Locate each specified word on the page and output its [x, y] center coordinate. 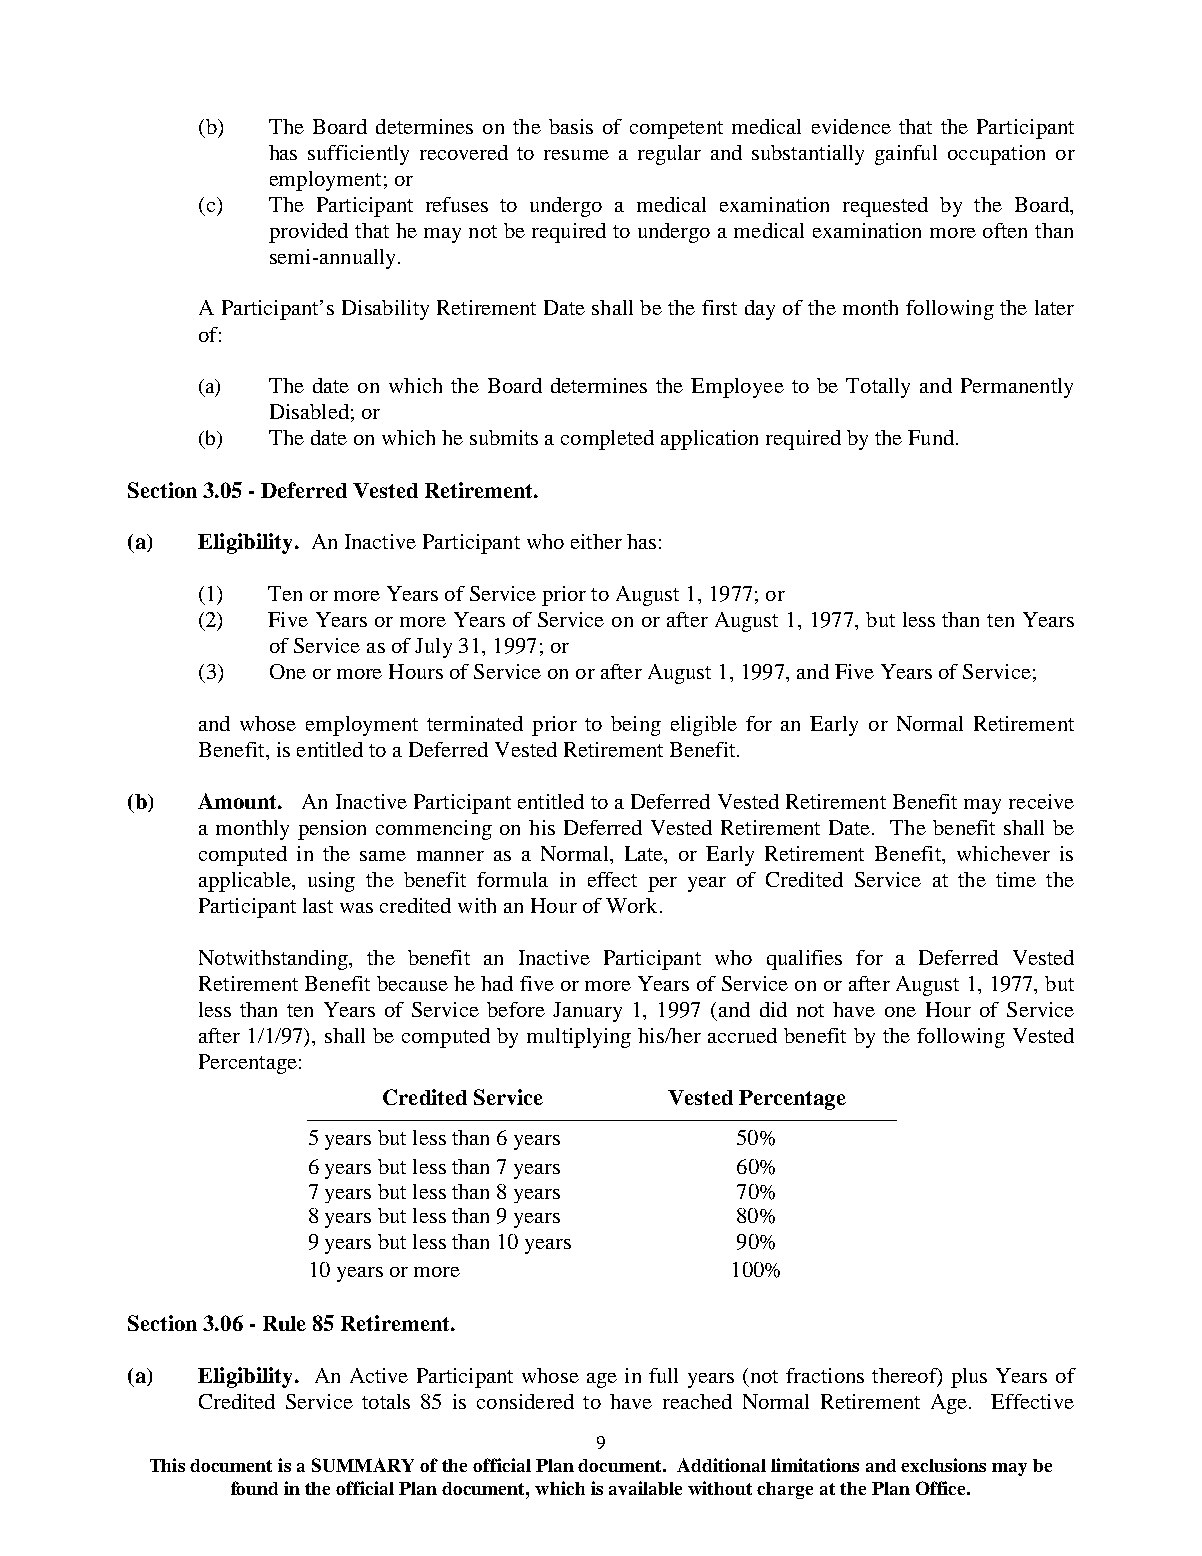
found [254, 1488]
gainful [906, 155]
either [596, 541]
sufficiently [358, 155]
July [433, 648]
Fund [931, 437]
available [645, 1488]
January [587, 1012]
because [412, 983]
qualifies [804, 960]
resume [576, 155]
